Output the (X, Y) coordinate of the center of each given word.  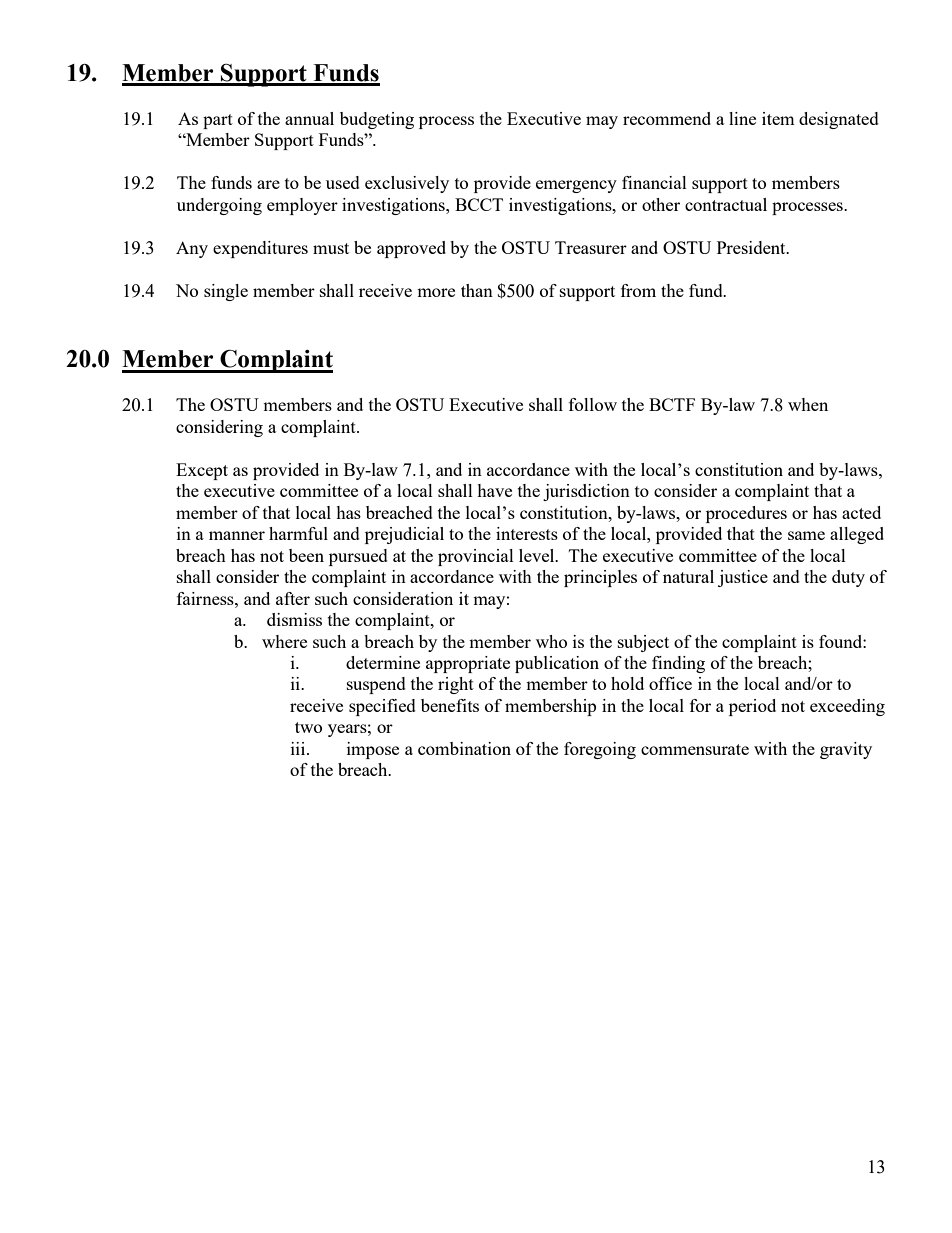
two (308, 727)
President (752, 247)
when (808, 404)
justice (743, 578)
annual (309, 118)
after (293, 598)
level (538, 555)
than (477, 290)
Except (202, 471)
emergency (576, 186)
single (226, 292)
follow (593, 404)
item (778, 118)
